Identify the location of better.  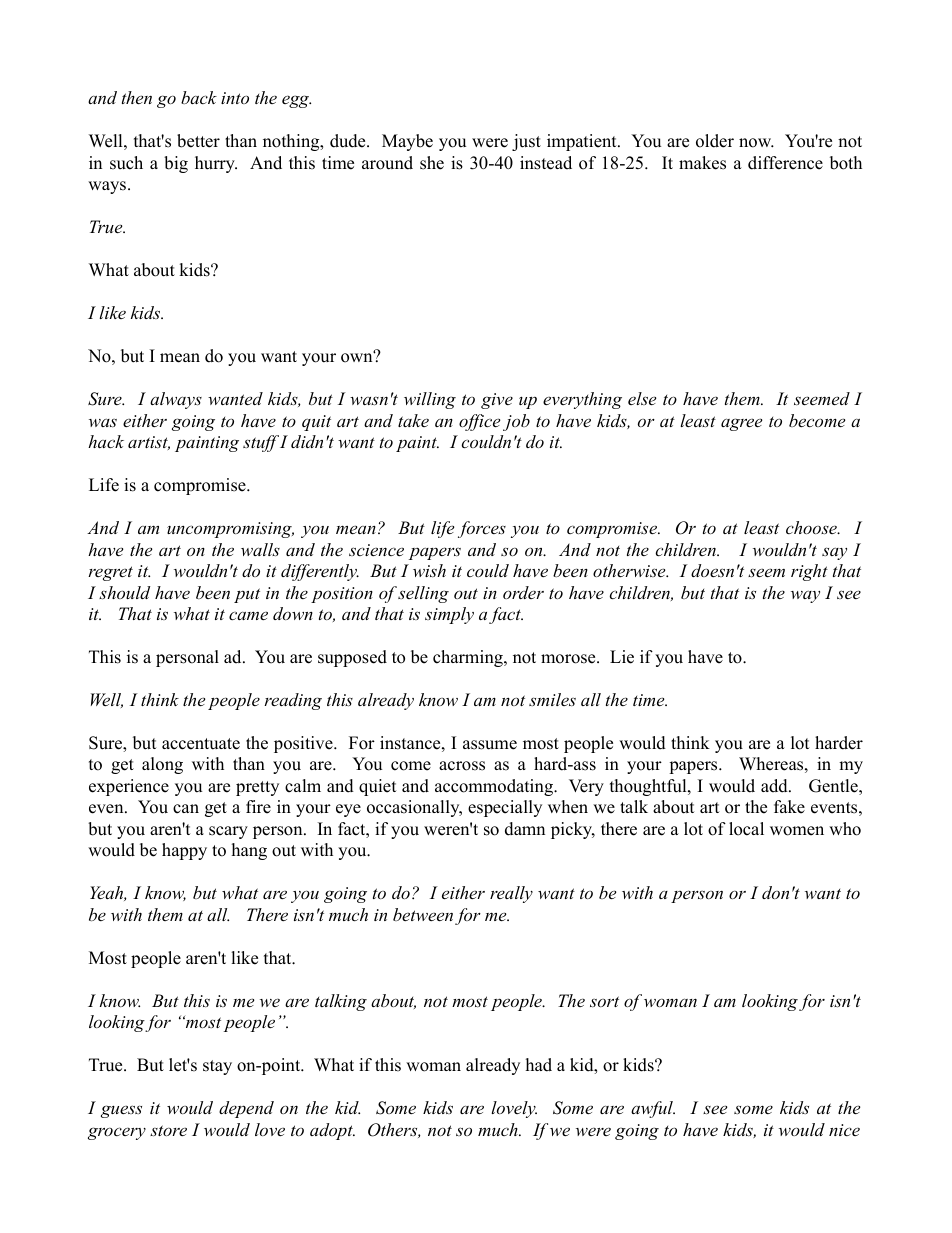
(198, 141).
